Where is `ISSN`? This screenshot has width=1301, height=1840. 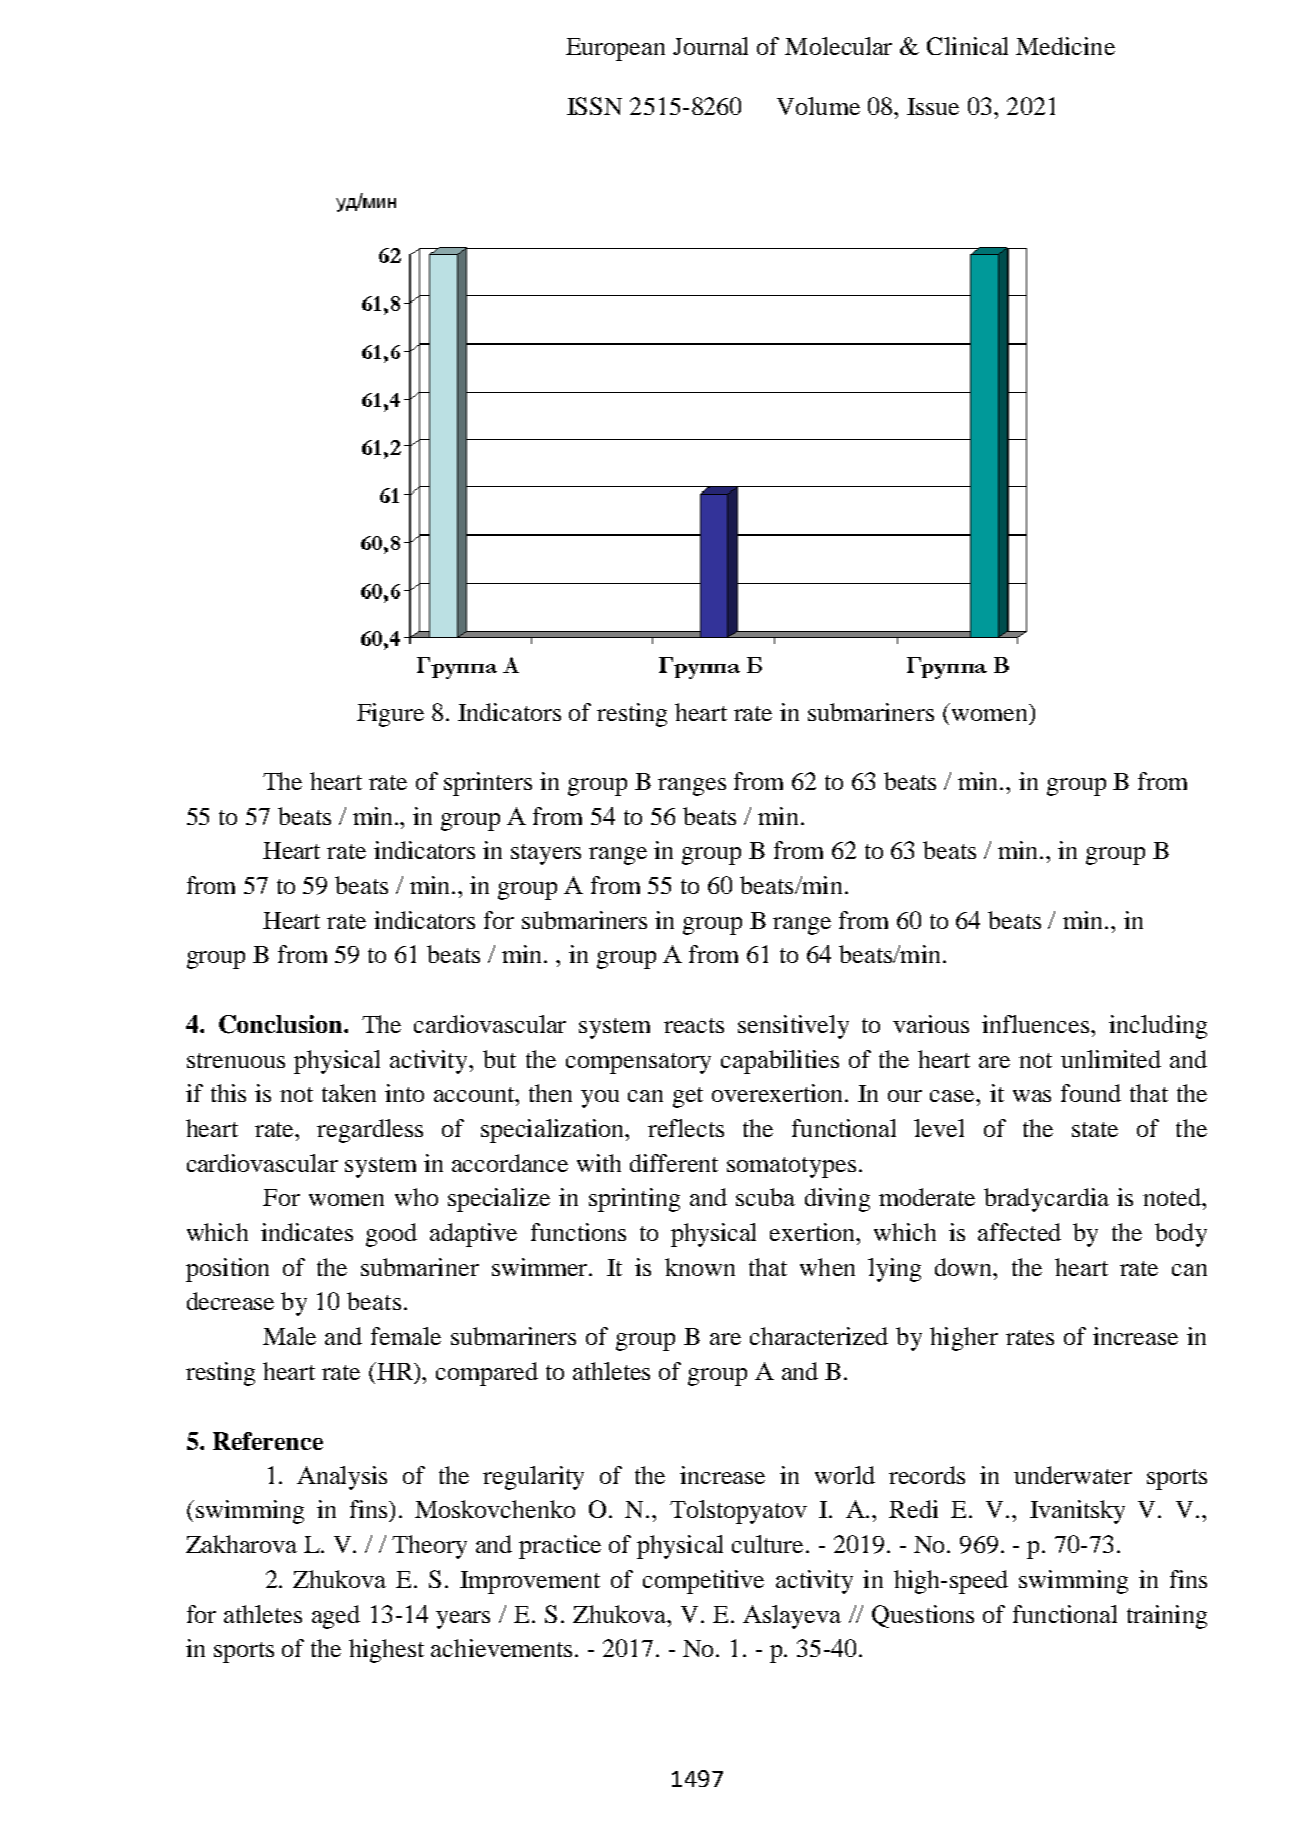
ISSN is located at coordinates (594, 106).
